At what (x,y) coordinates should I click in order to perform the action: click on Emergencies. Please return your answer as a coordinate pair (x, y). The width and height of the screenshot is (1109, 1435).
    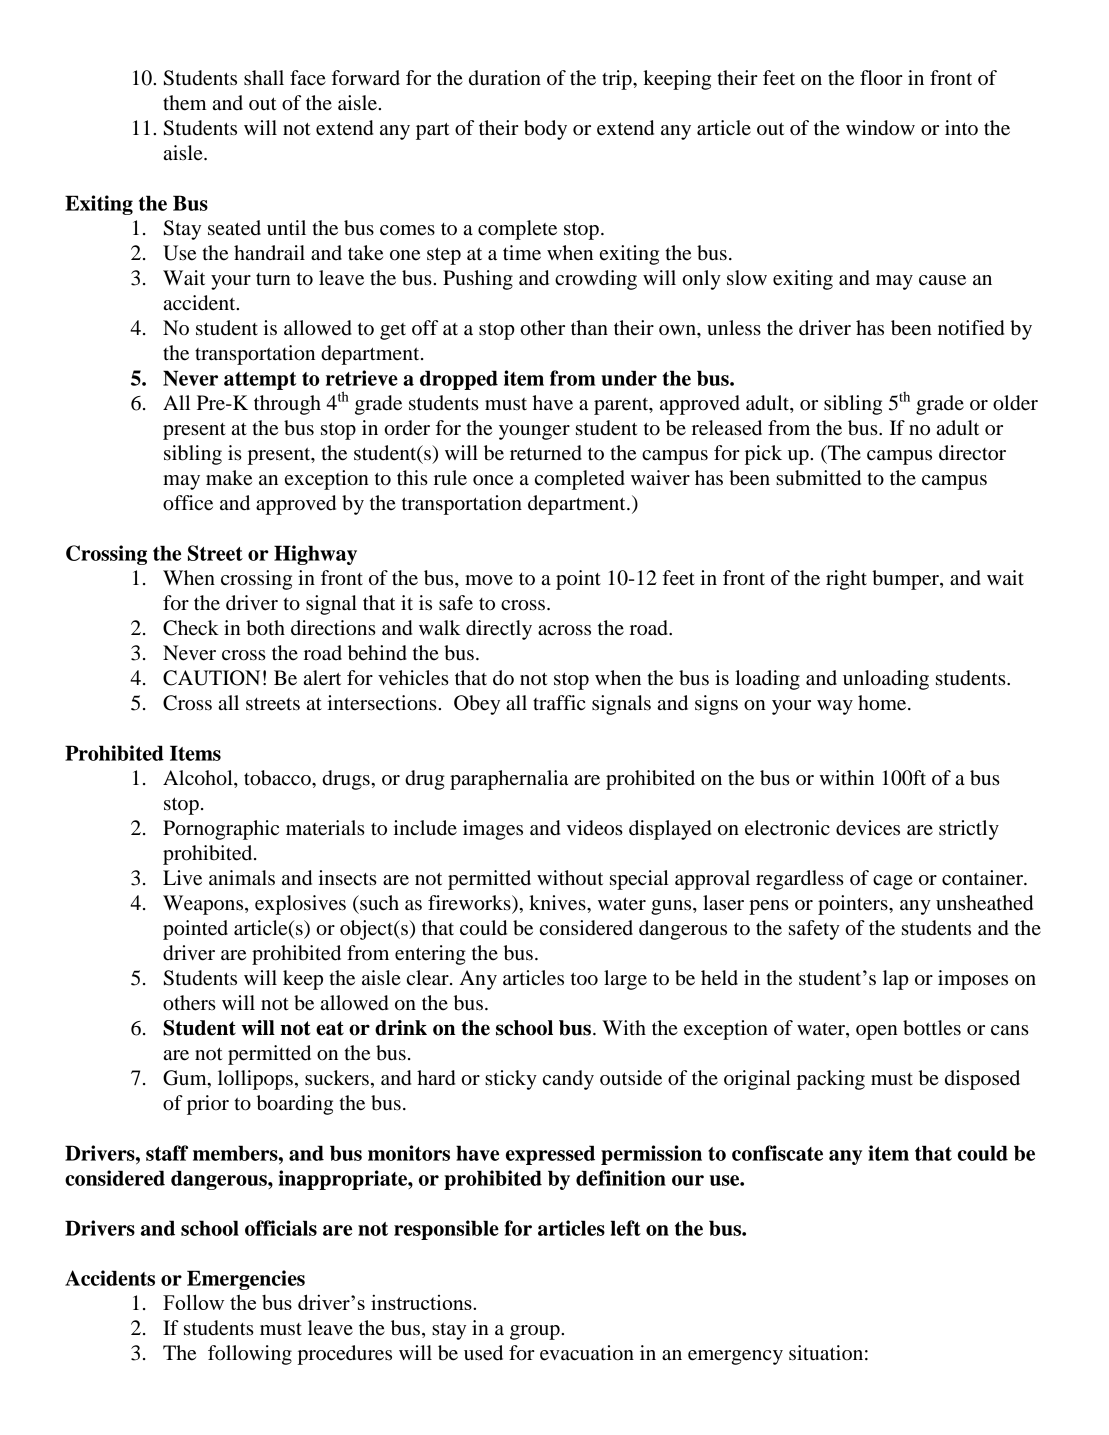
    Looking at the image, I should click on (246, 1280).
